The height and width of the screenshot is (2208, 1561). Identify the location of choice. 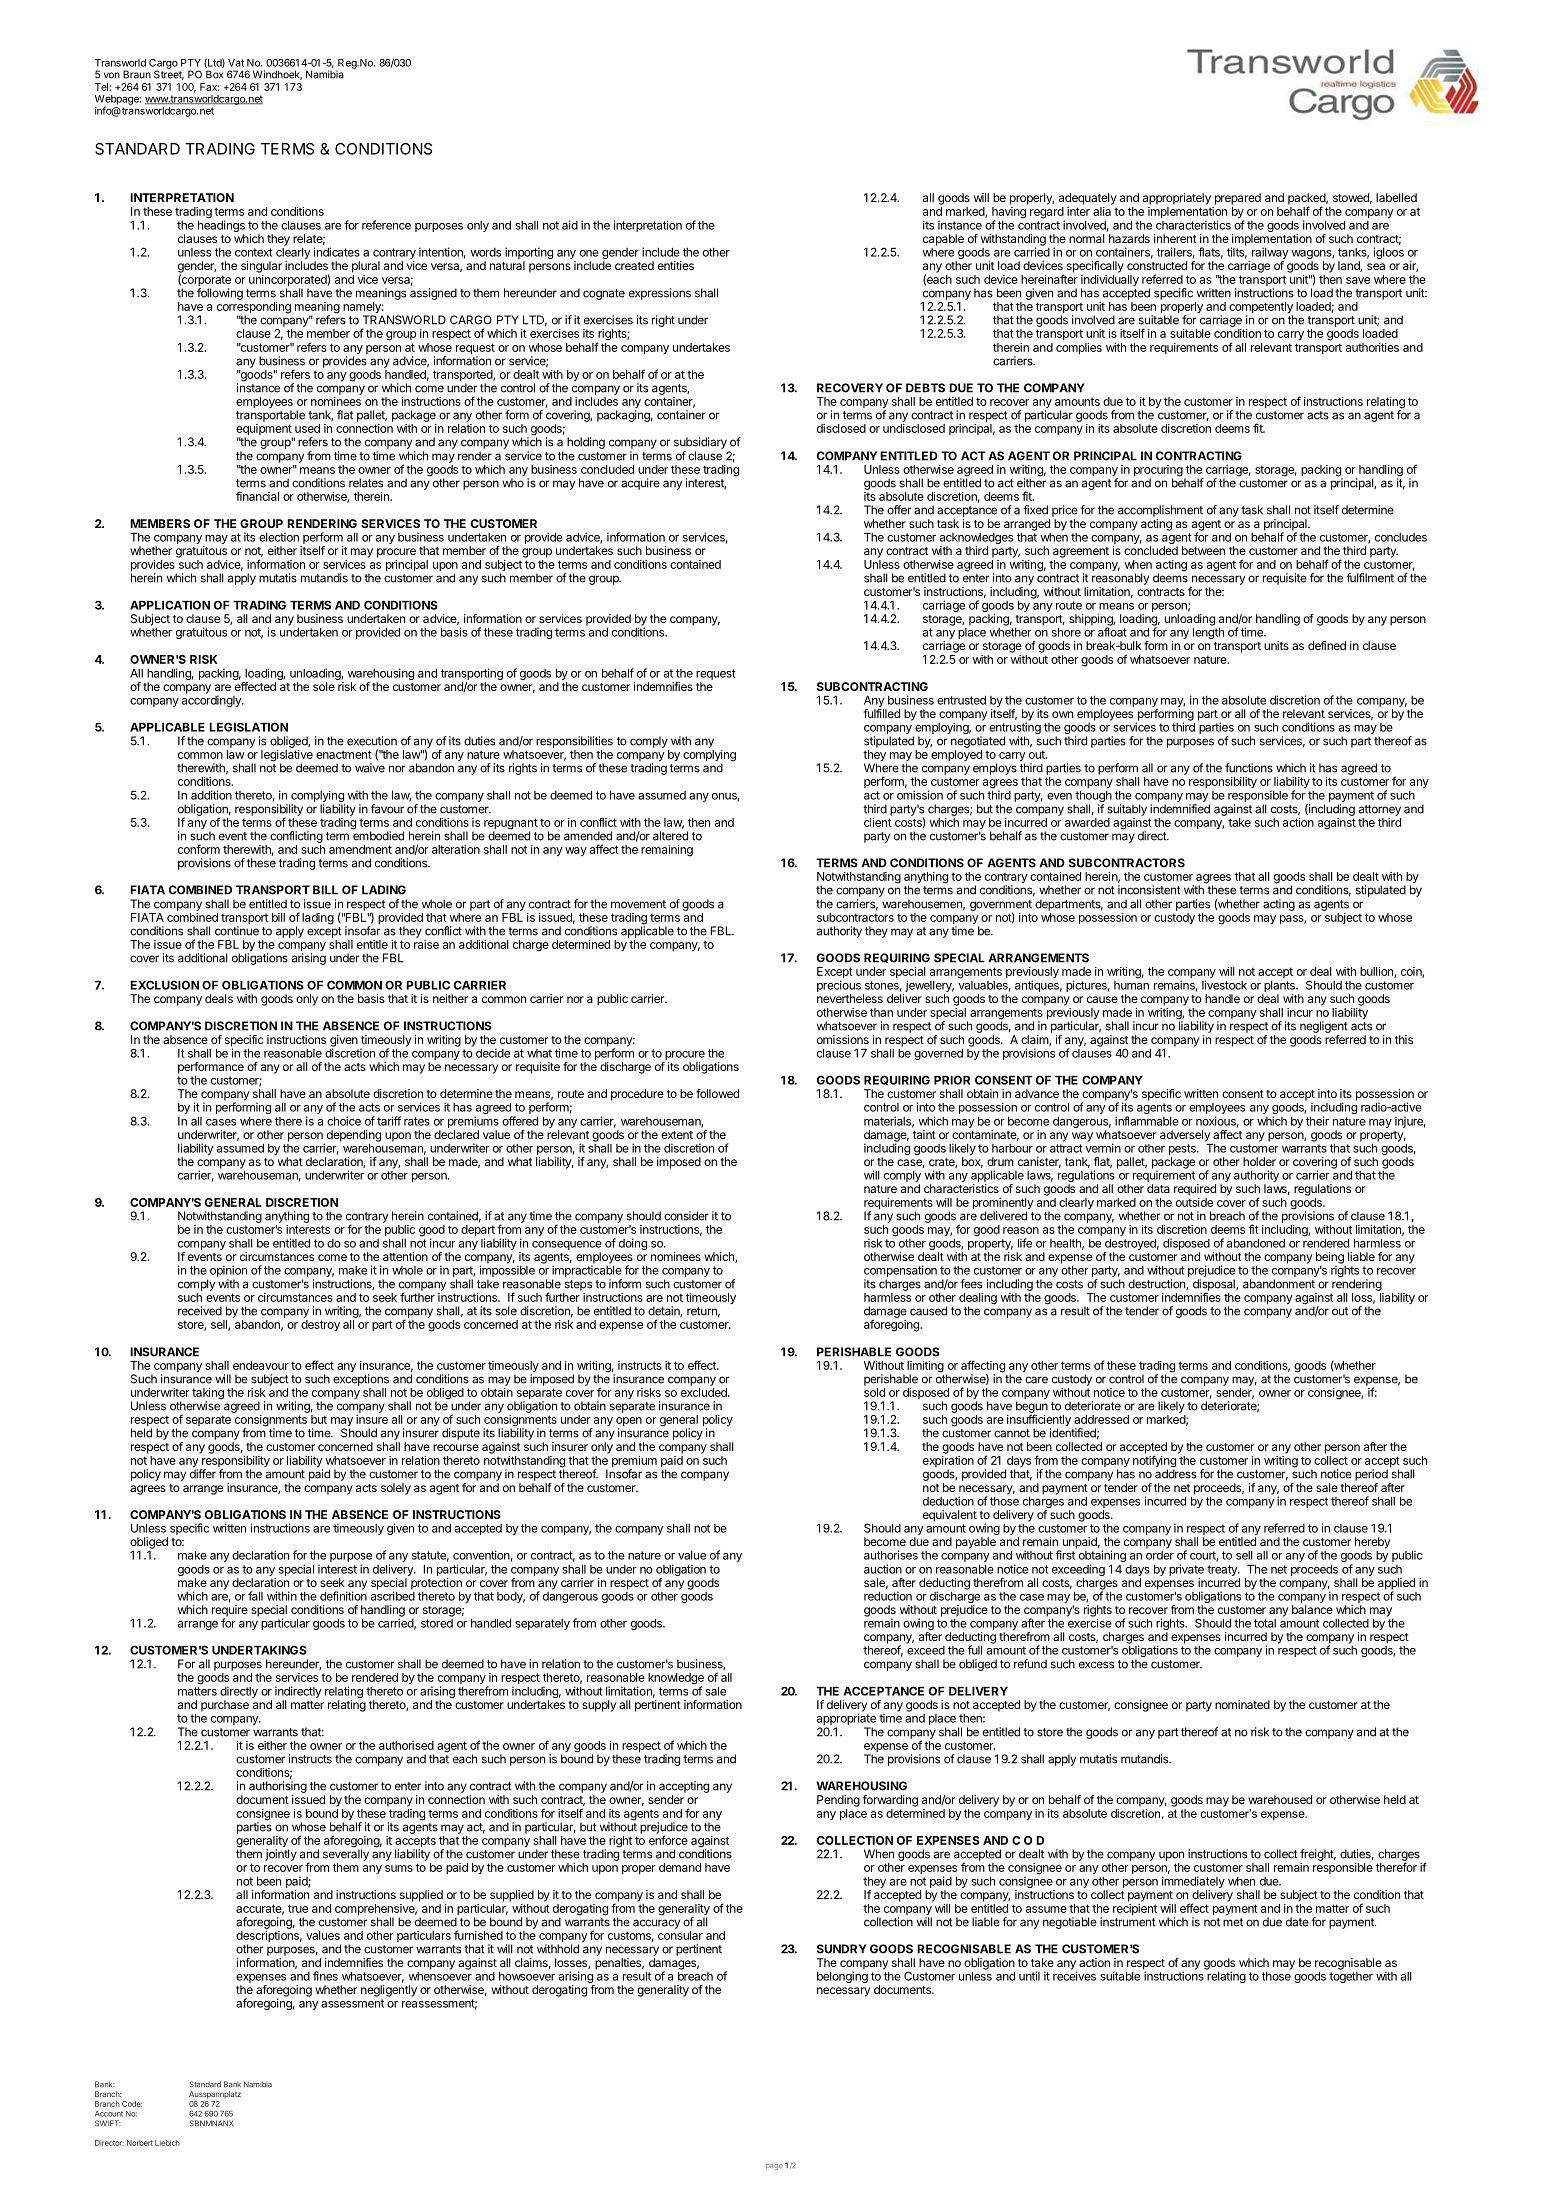
(344, 1121).
